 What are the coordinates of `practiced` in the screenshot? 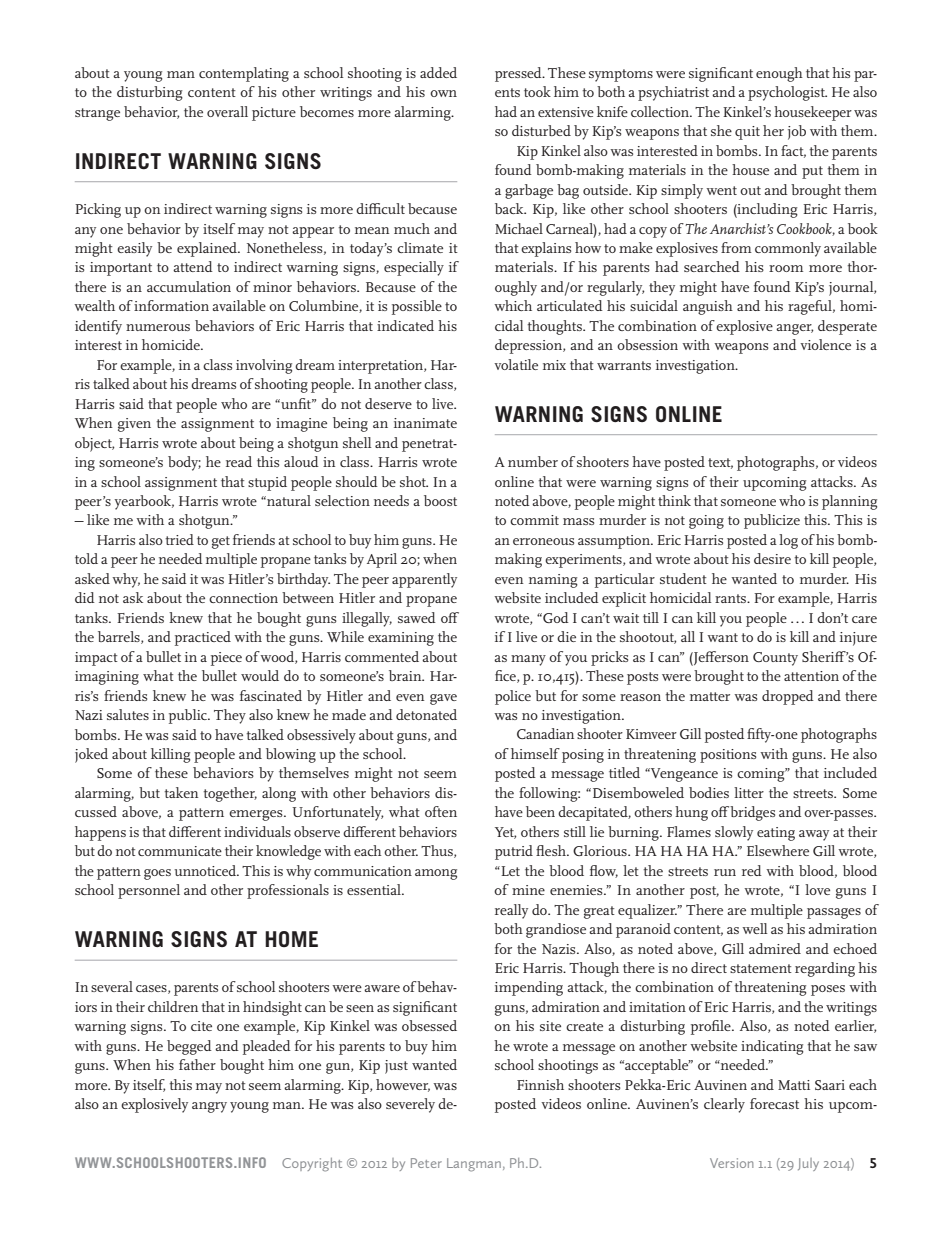 It's located at (203, 638).
